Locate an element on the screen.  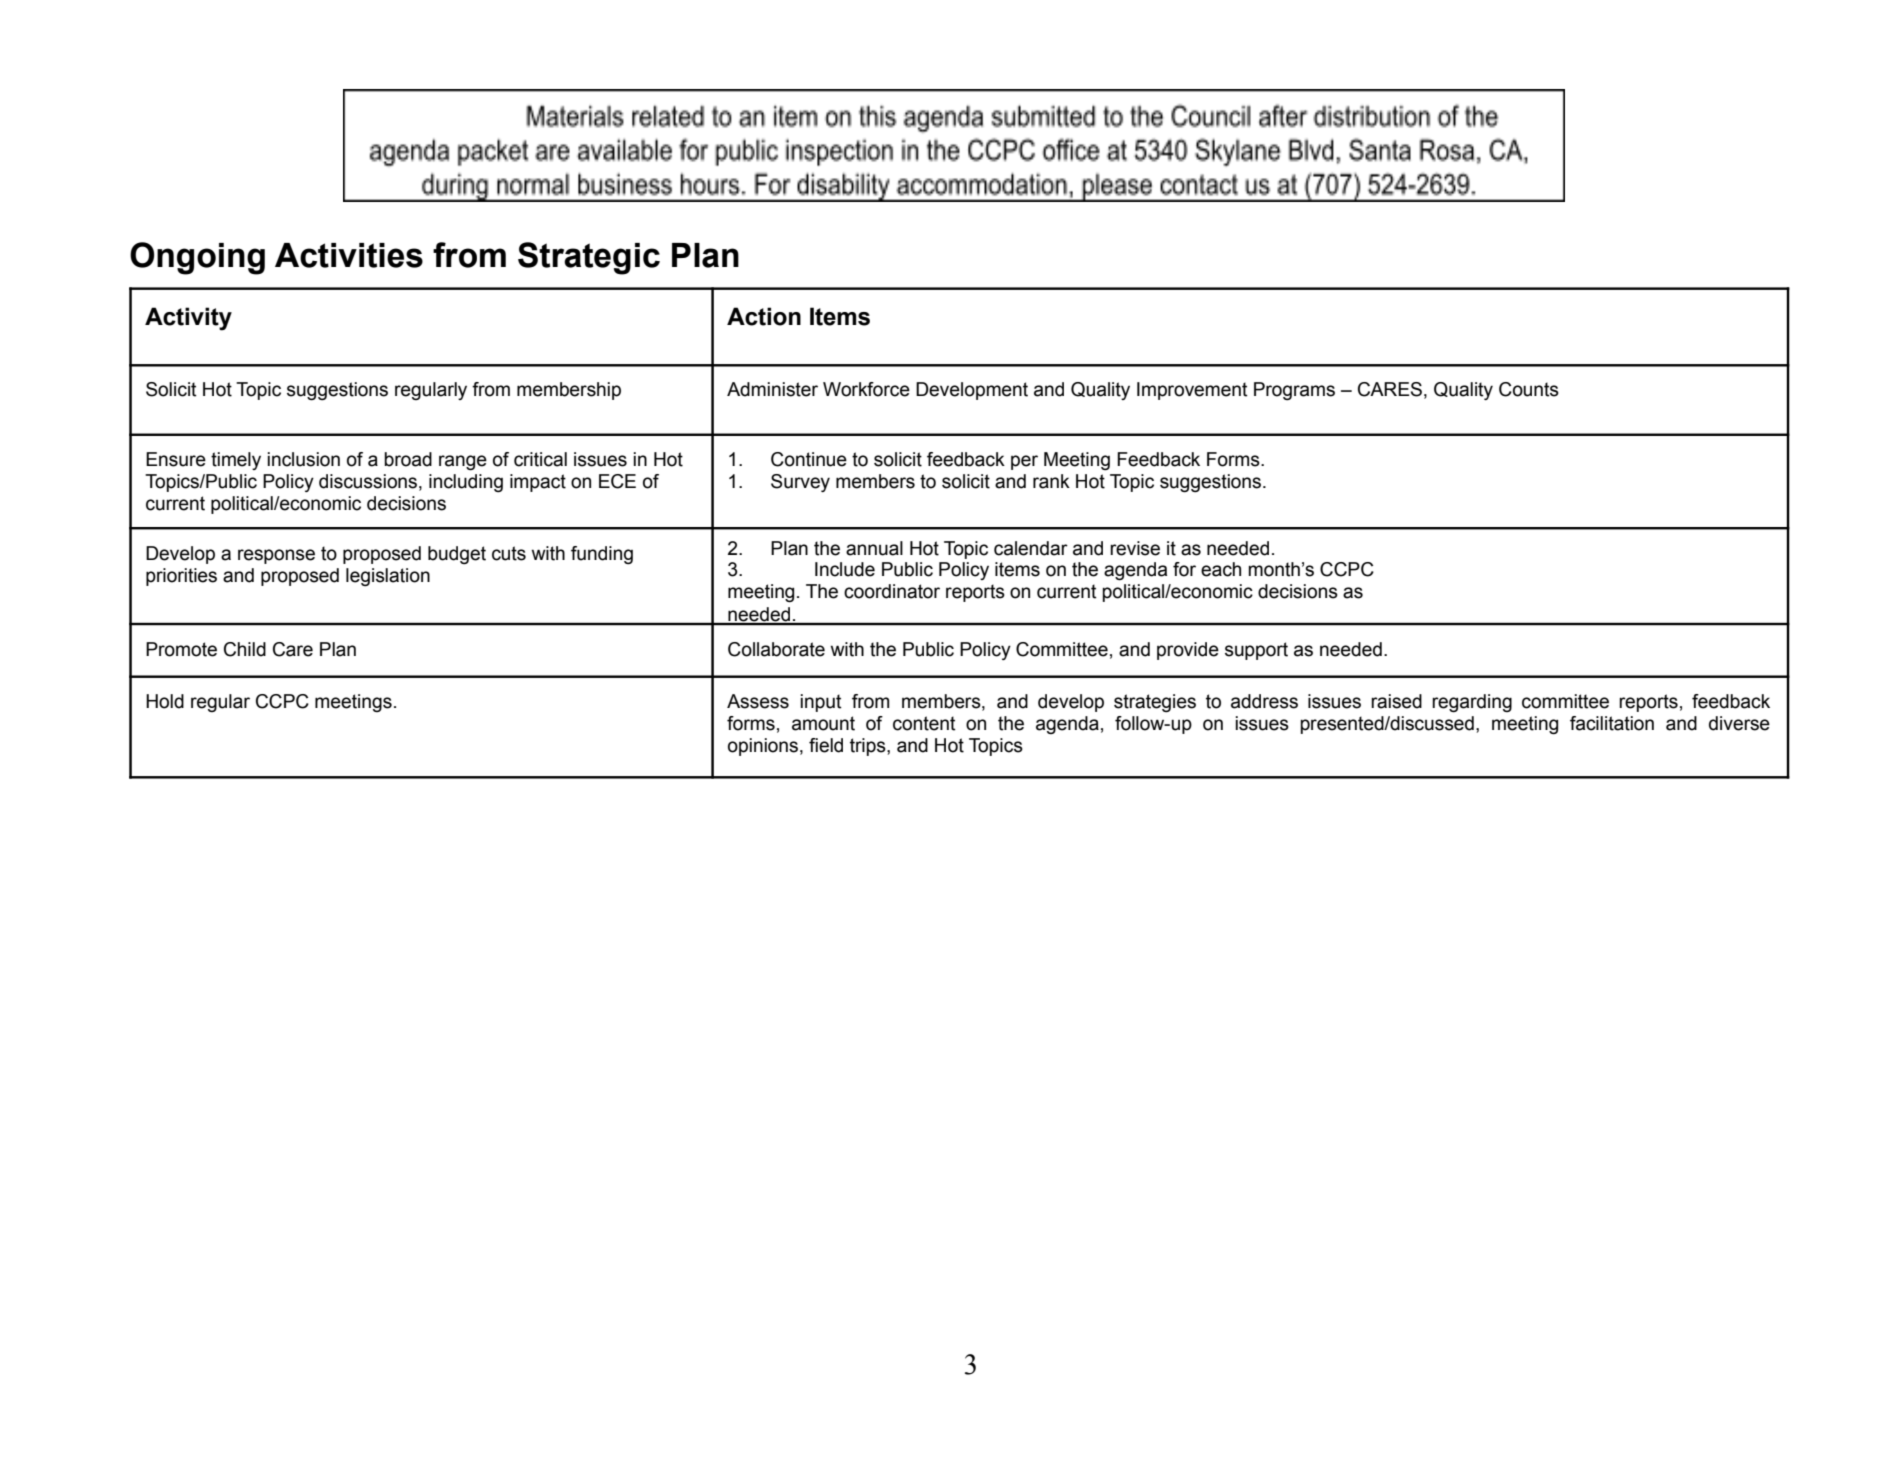
content is located at coordinates (924, 723).
